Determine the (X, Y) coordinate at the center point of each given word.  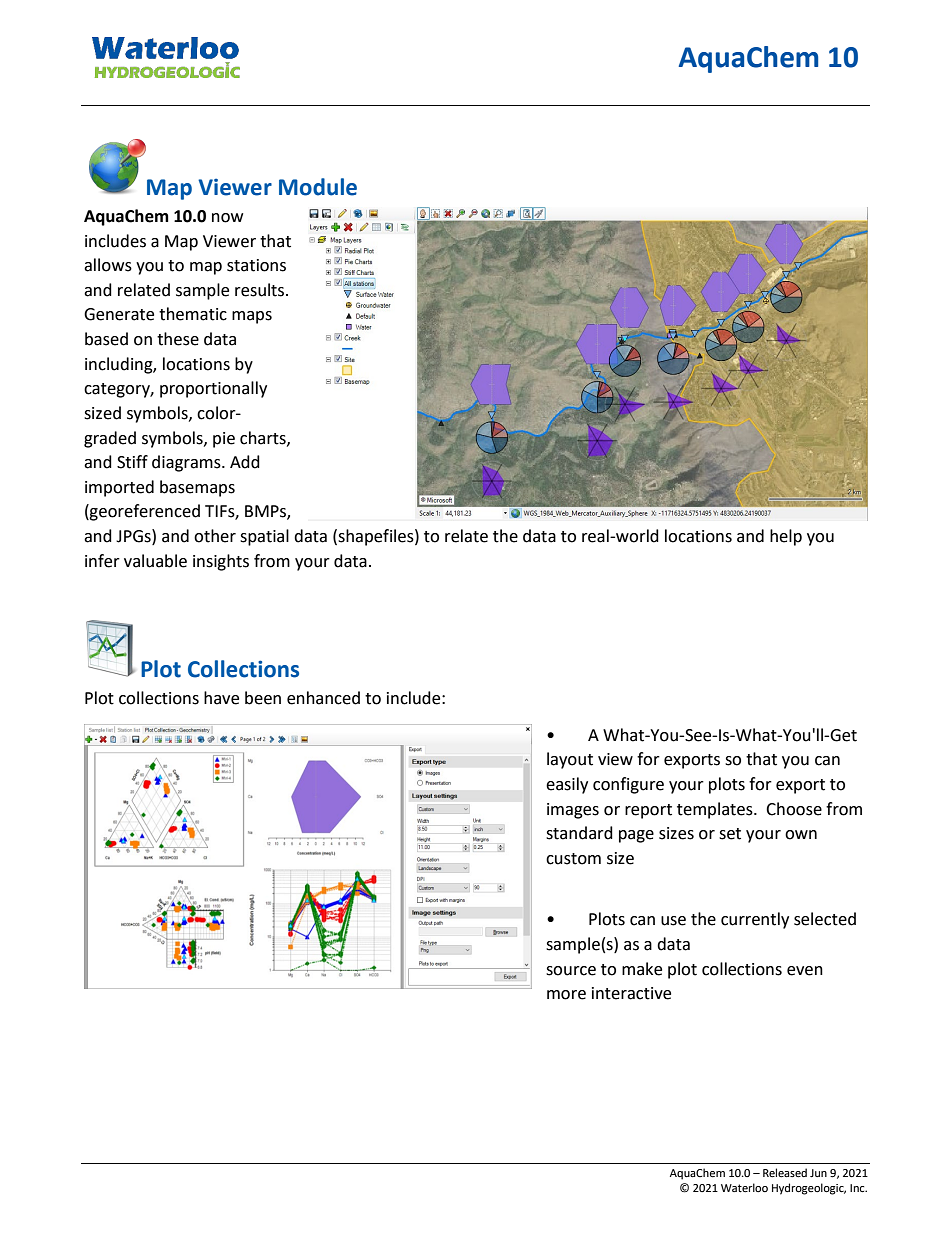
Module (318, 187)
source (571, 971)
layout (570, 760)
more (566, 995)
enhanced (323, 698)
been (263, 698)
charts (264, 438)
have (221, 698)
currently (755, 920)
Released (785, 1173)
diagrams (187, 463)
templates (716, 810)
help (786, 537)
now (227, 218)
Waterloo (744, 1188)
